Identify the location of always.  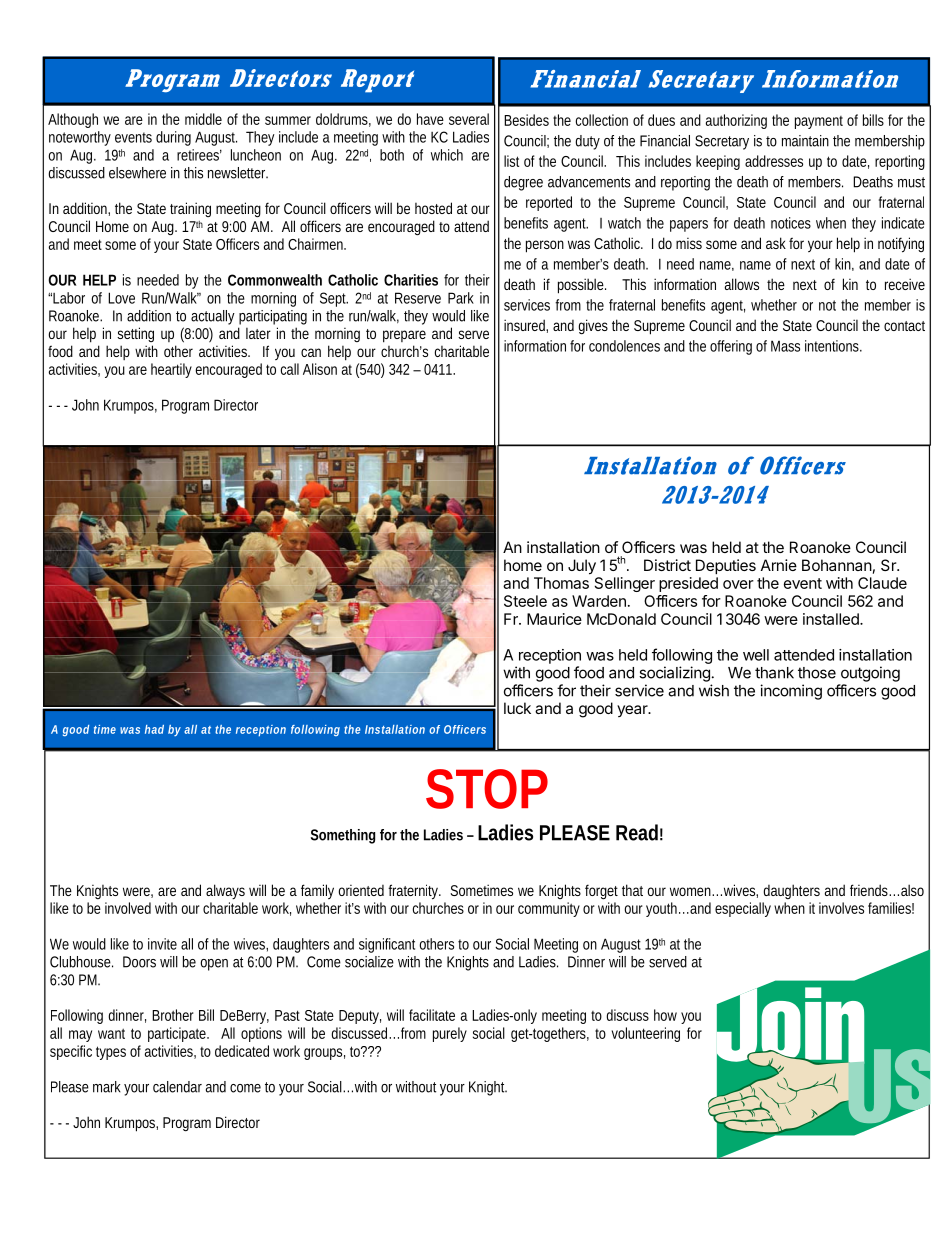
(225, 892).
